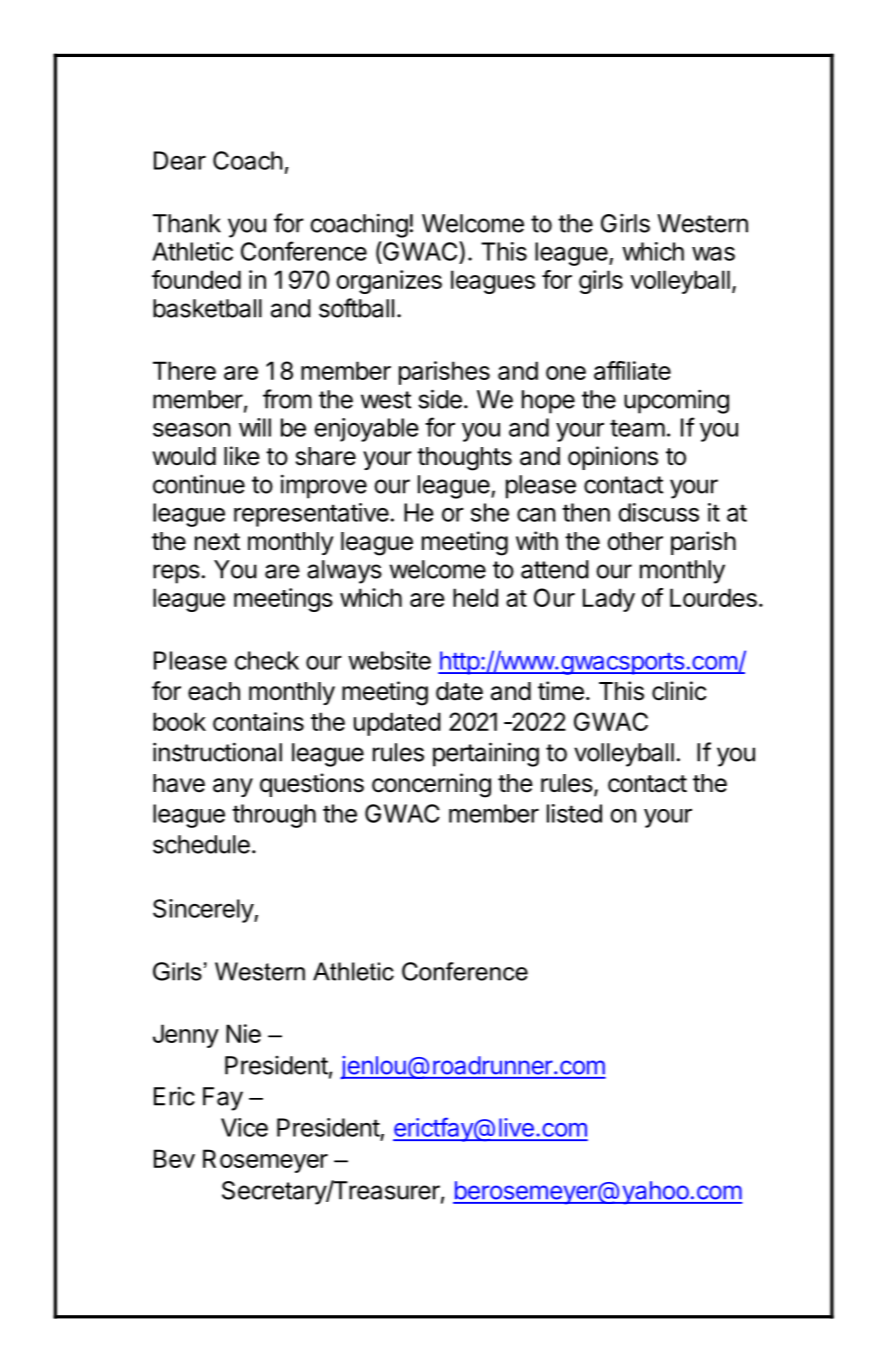  I want to click on listed, so click(574, 813).
